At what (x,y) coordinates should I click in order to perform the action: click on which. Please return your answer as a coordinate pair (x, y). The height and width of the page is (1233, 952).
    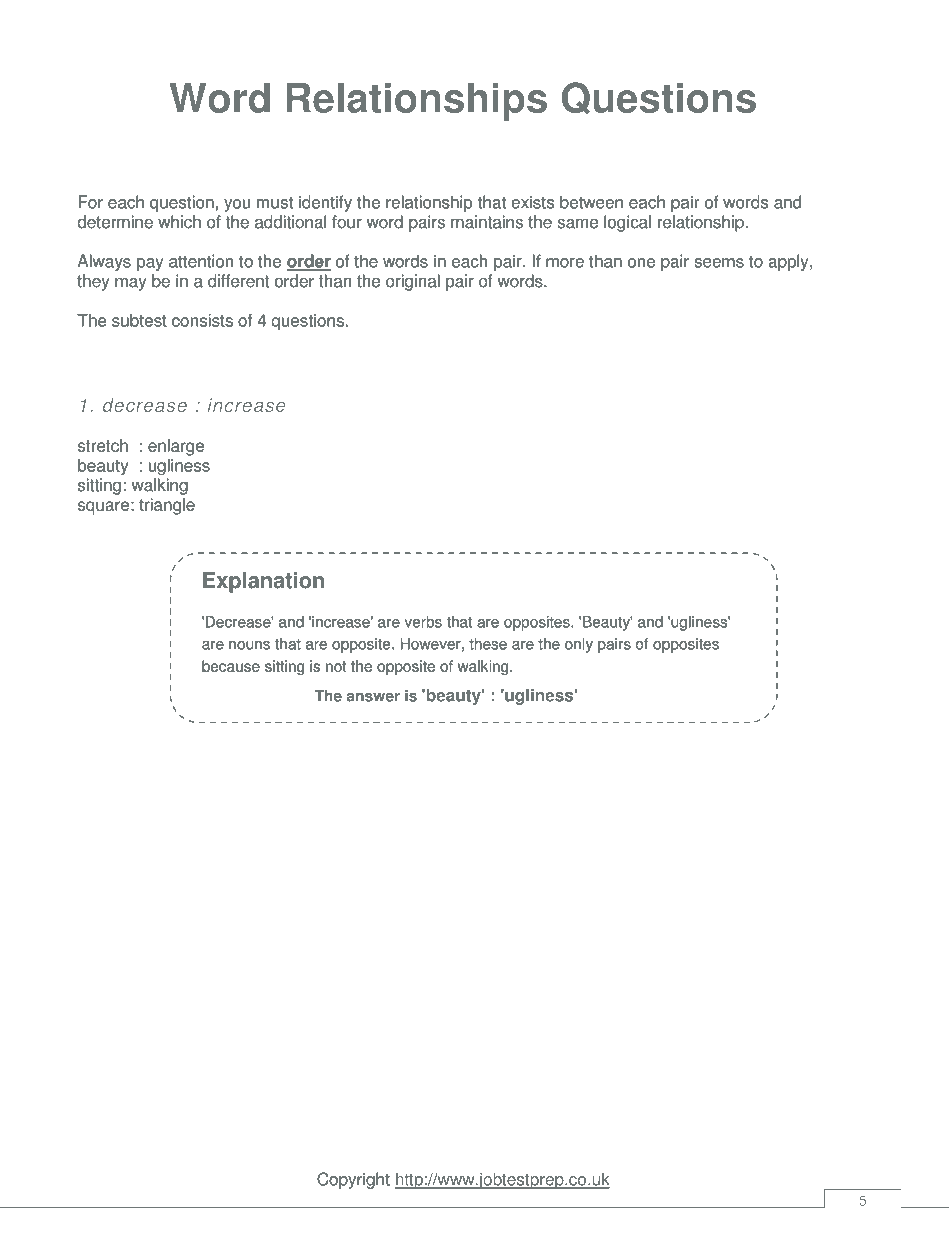
    Looking at the image, I should click on (179, 222).
